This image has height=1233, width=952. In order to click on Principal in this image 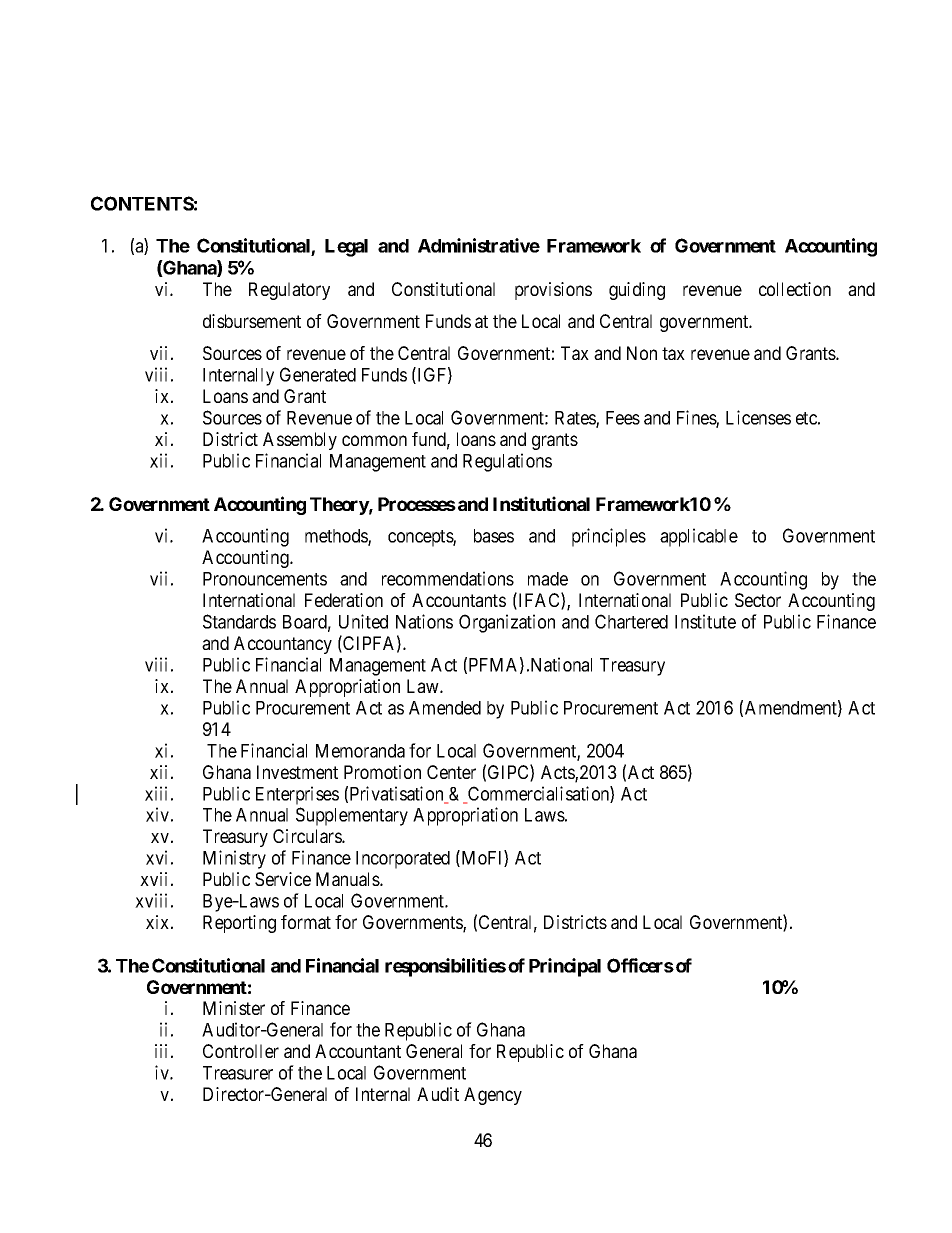, I will do `click(565, 967)`.
